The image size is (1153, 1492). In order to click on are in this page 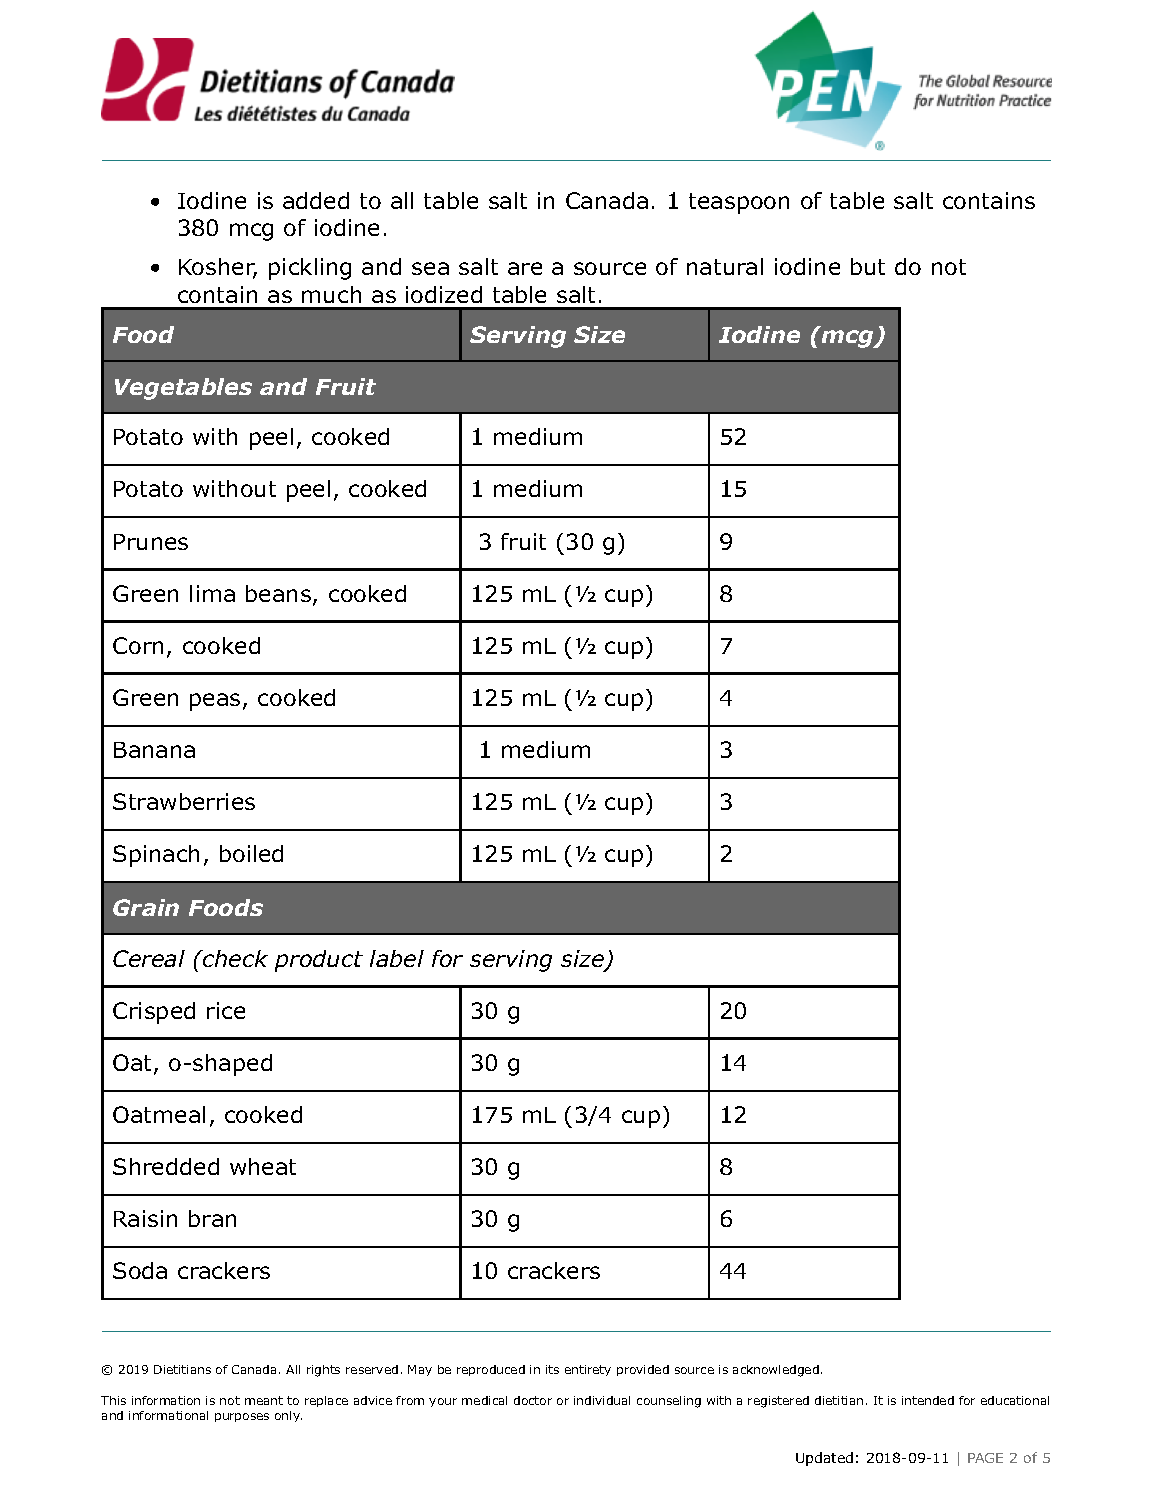, I will do `click(525, 268)`.
